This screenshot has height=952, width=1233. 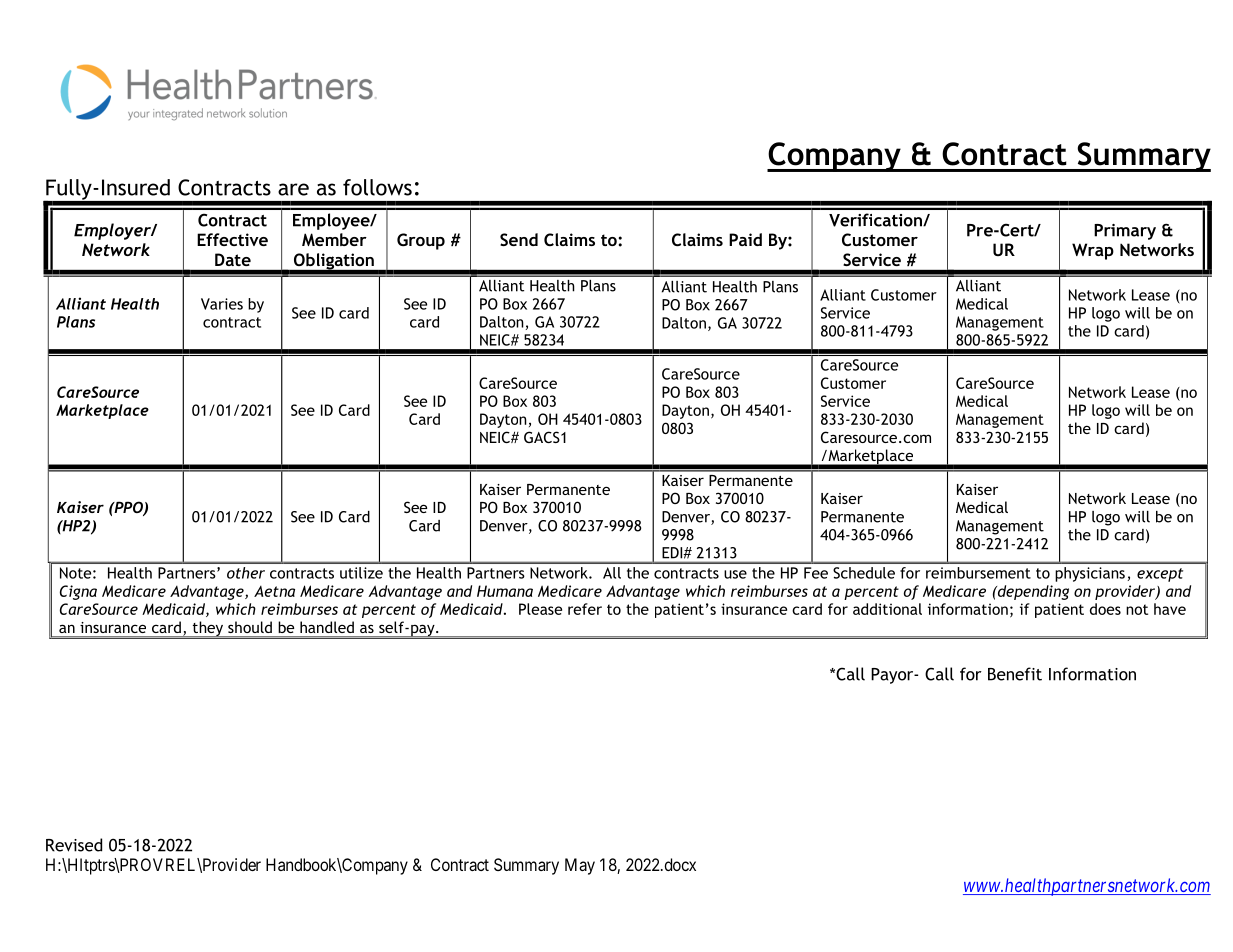 What do you see at coordinates (233, 259) in the screenshot?
I see `Date` at bounding box center [233, 259].
